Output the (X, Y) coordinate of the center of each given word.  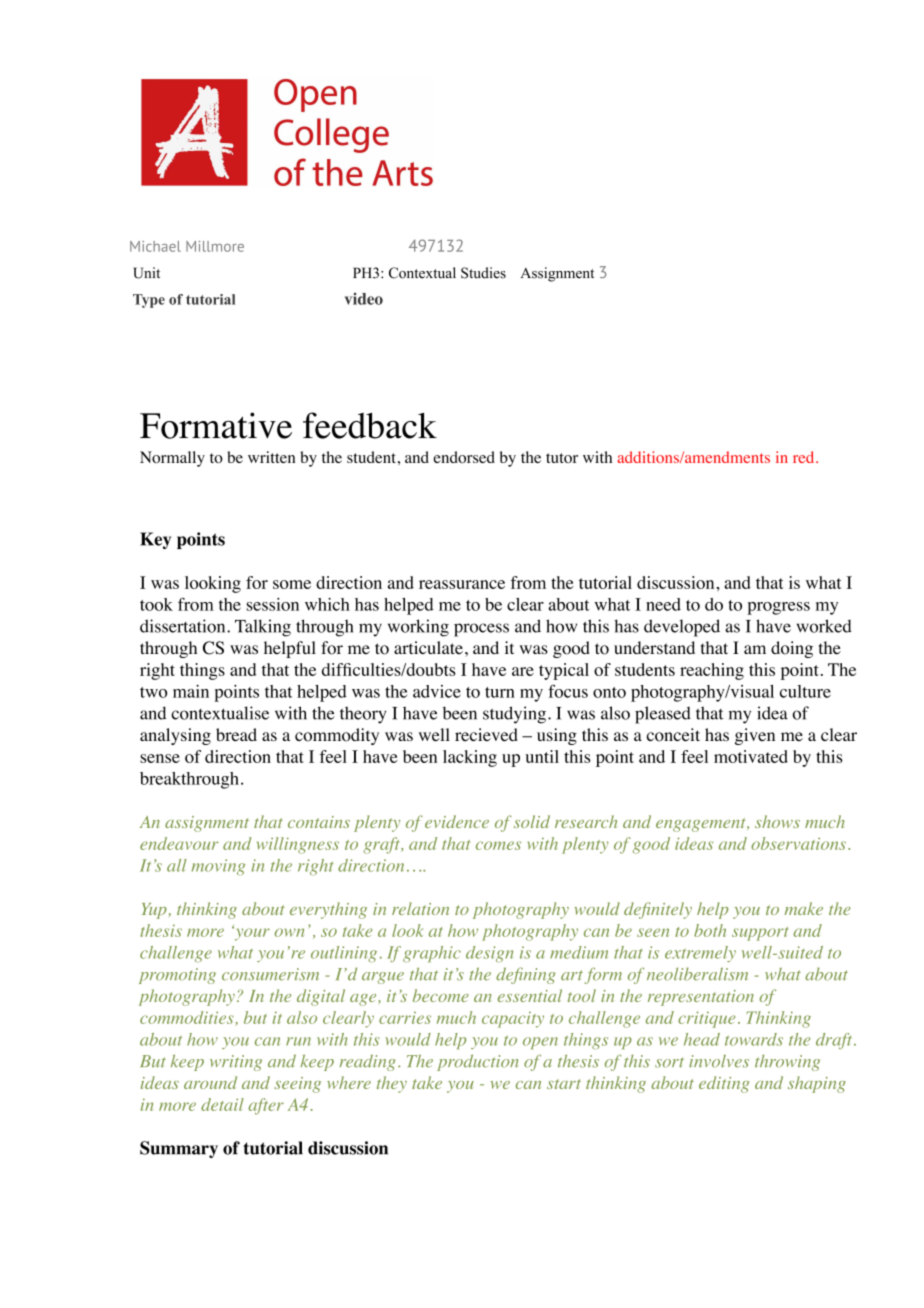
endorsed (464, 457)
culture (805, 691)
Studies (483, 273)
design (489, 954)
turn (500, 692)
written (271, 457)
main (191, 691)
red (805, 457)
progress (778, 608)
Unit (146, 273)
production (478, 1062)
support (760, 934)
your (251, 933)
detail (222, 1104)
